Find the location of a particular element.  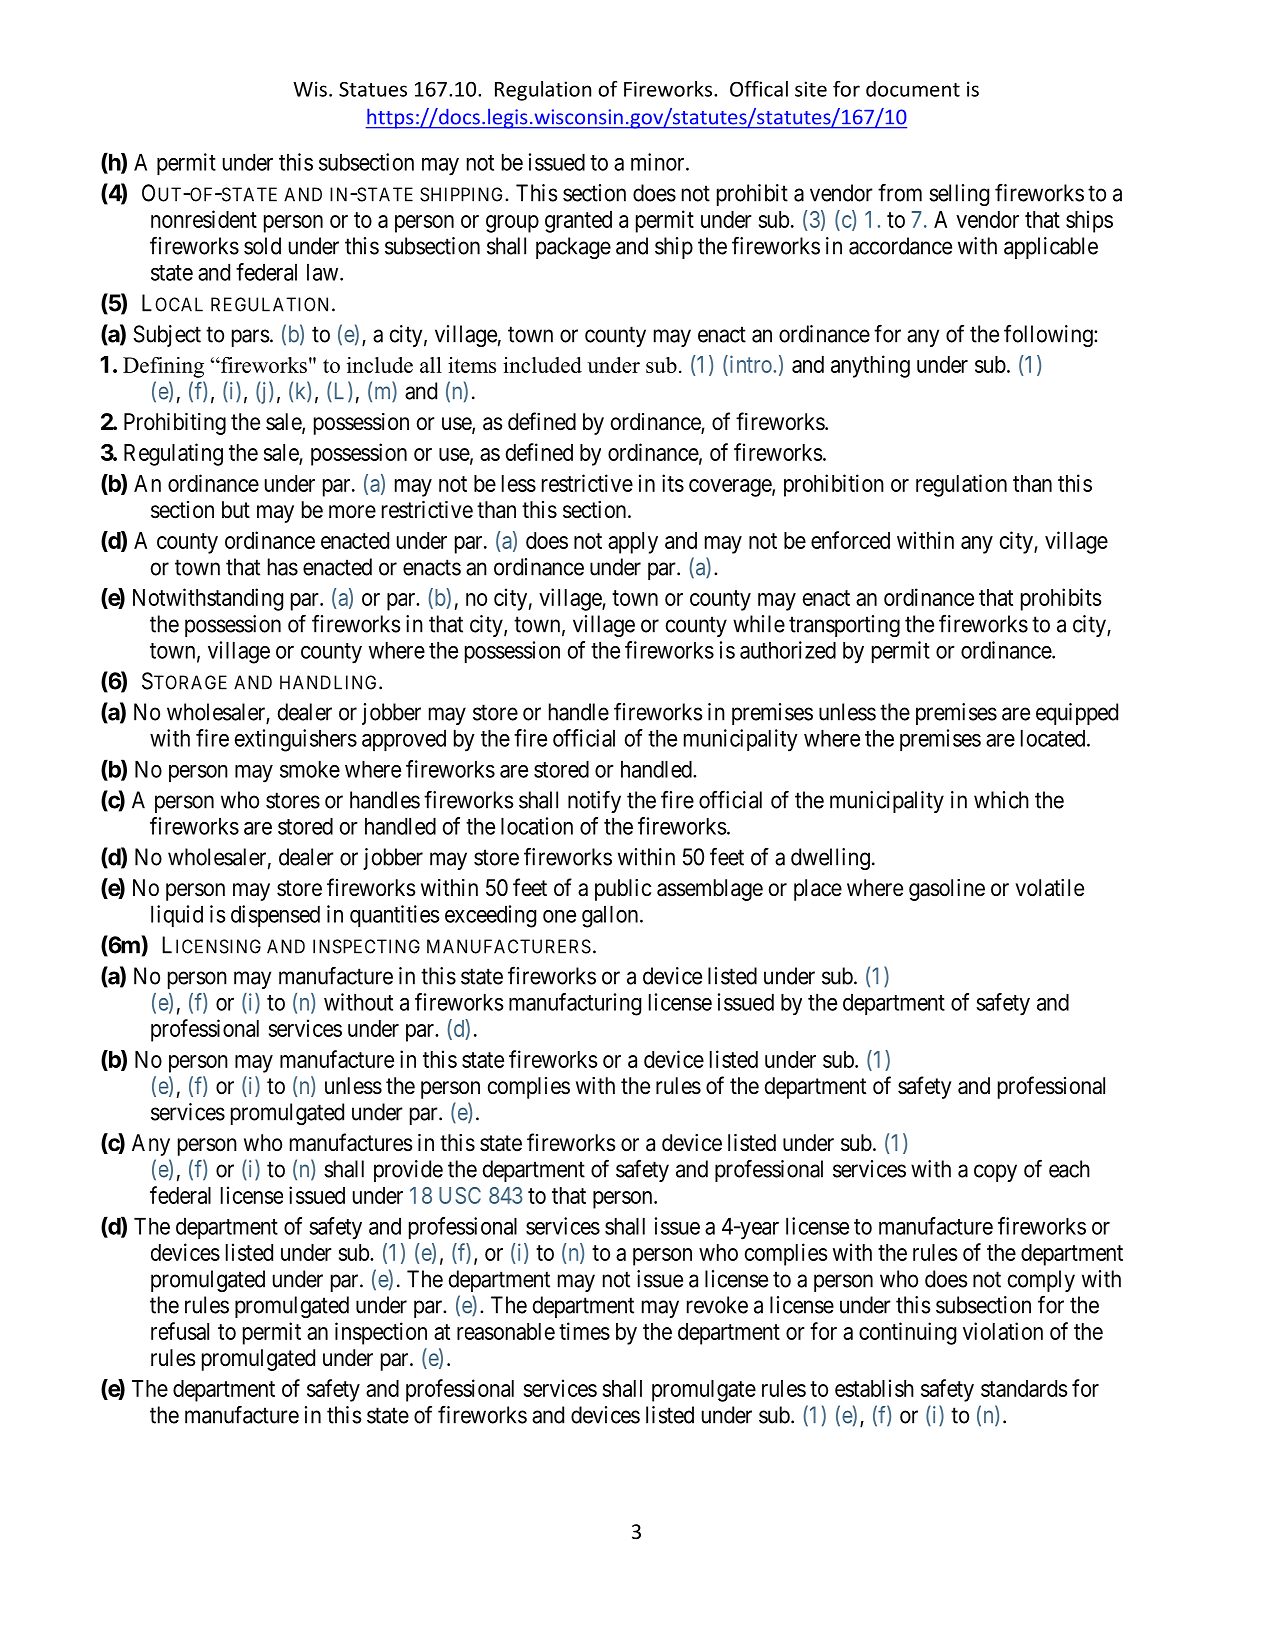

refusal is located at coordinates (180, 1331).
